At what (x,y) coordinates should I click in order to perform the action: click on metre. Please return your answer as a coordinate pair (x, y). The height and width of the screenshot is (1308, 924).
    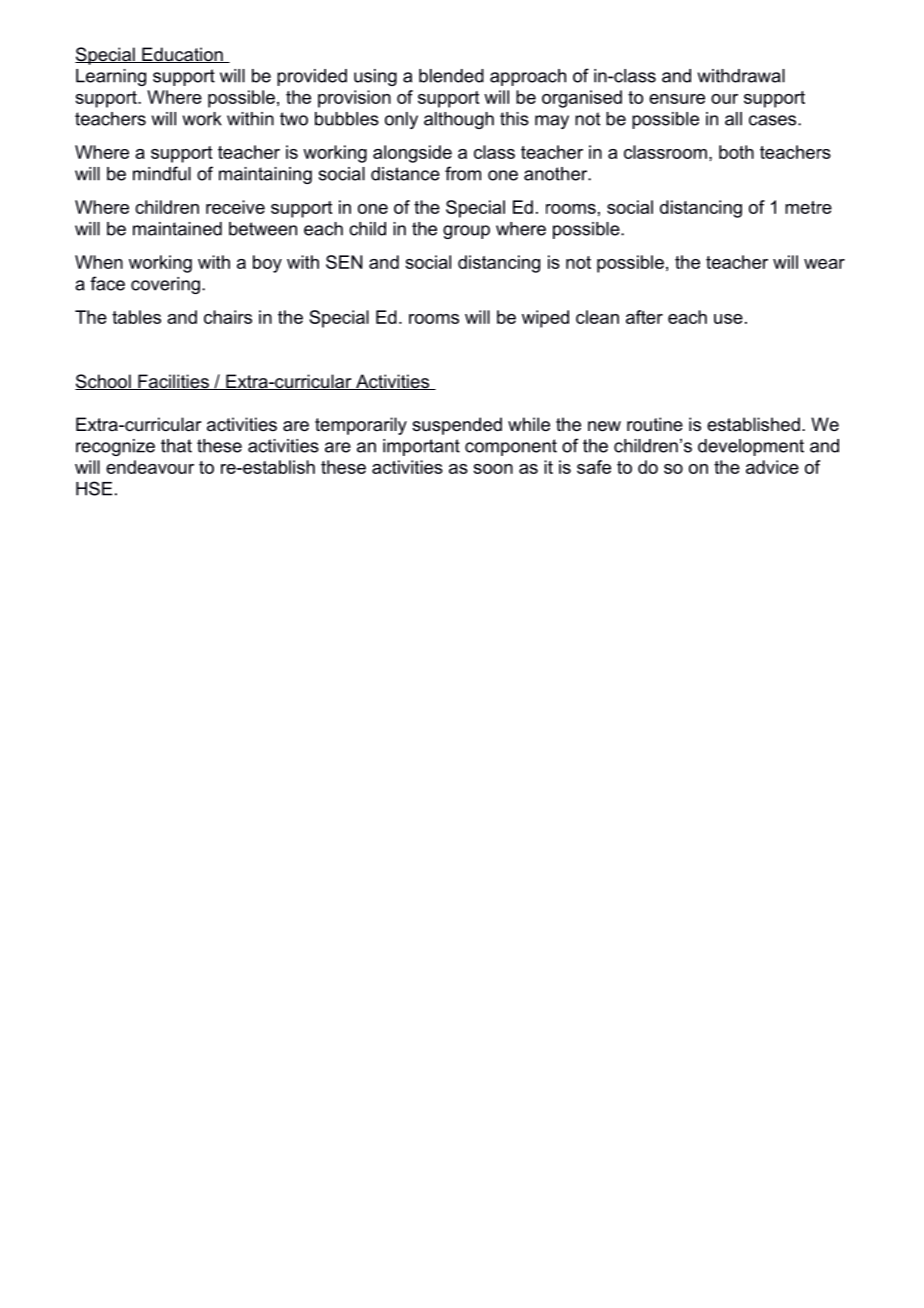
    Looking at the image, I should click on (808, 207).
